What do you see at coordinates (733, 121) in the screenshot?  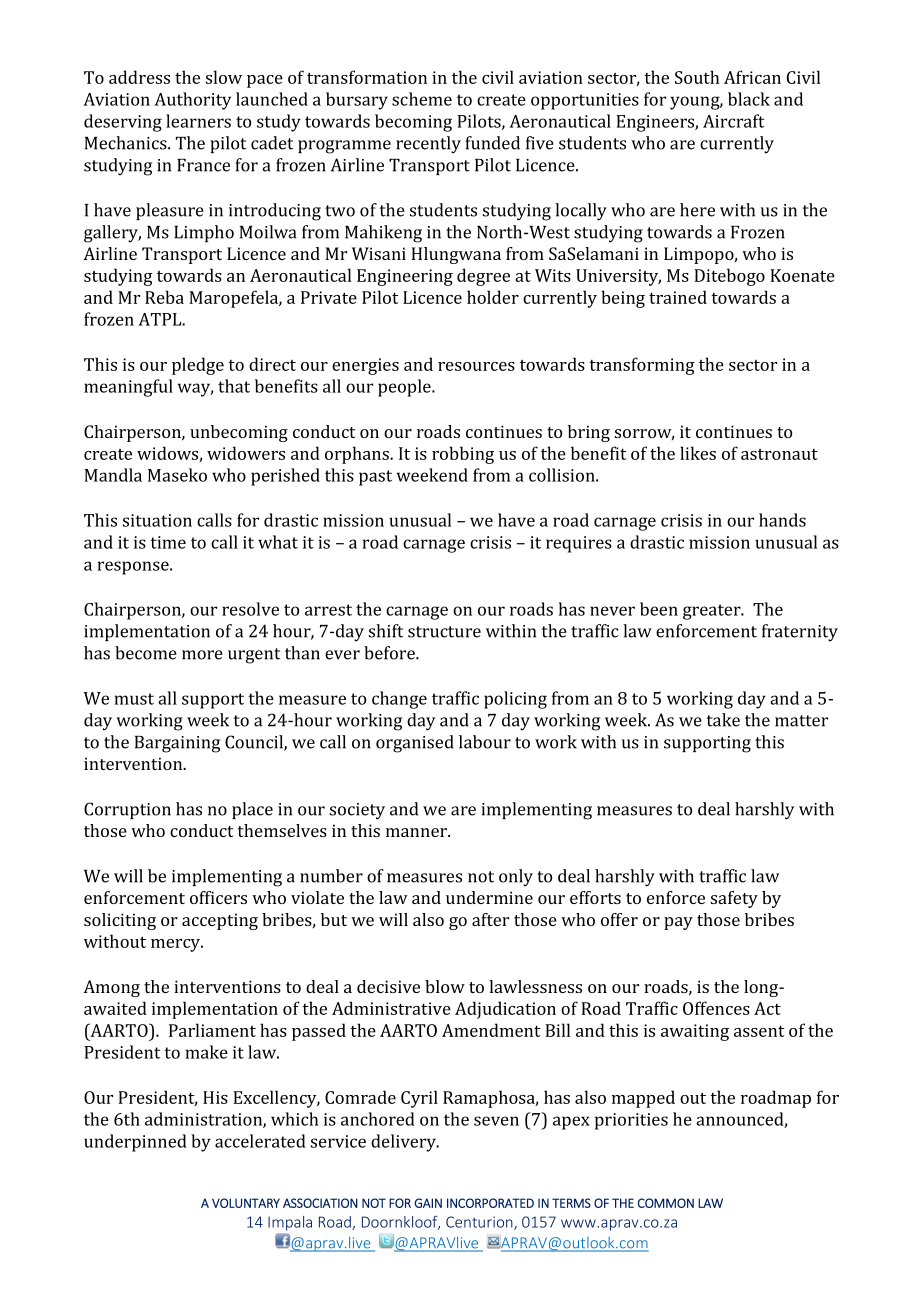 I see `Aircraft` at bounding box center [733, 121].
